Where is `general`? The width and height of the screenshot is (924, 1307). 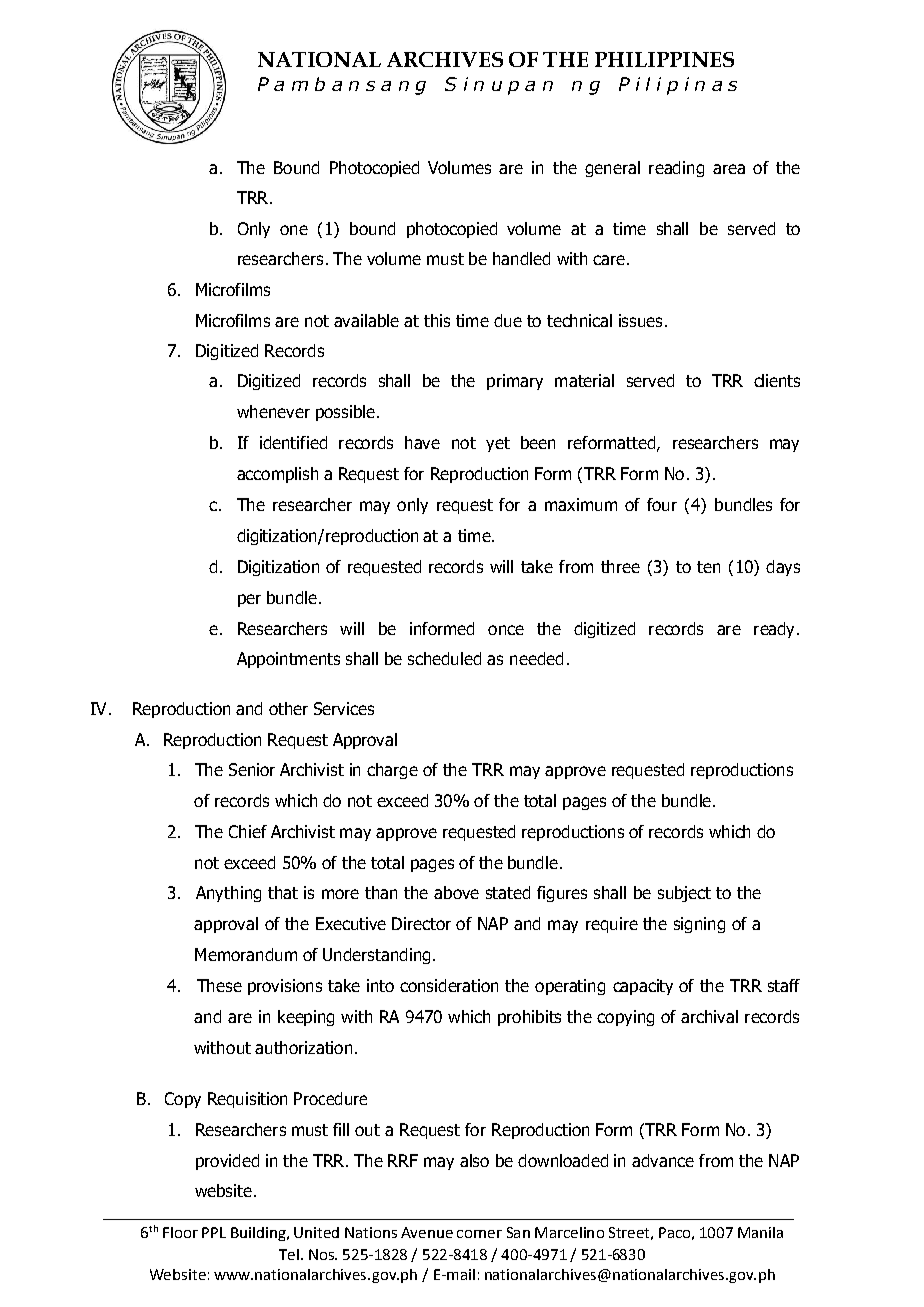
general is located at coordinates (612, 169).
